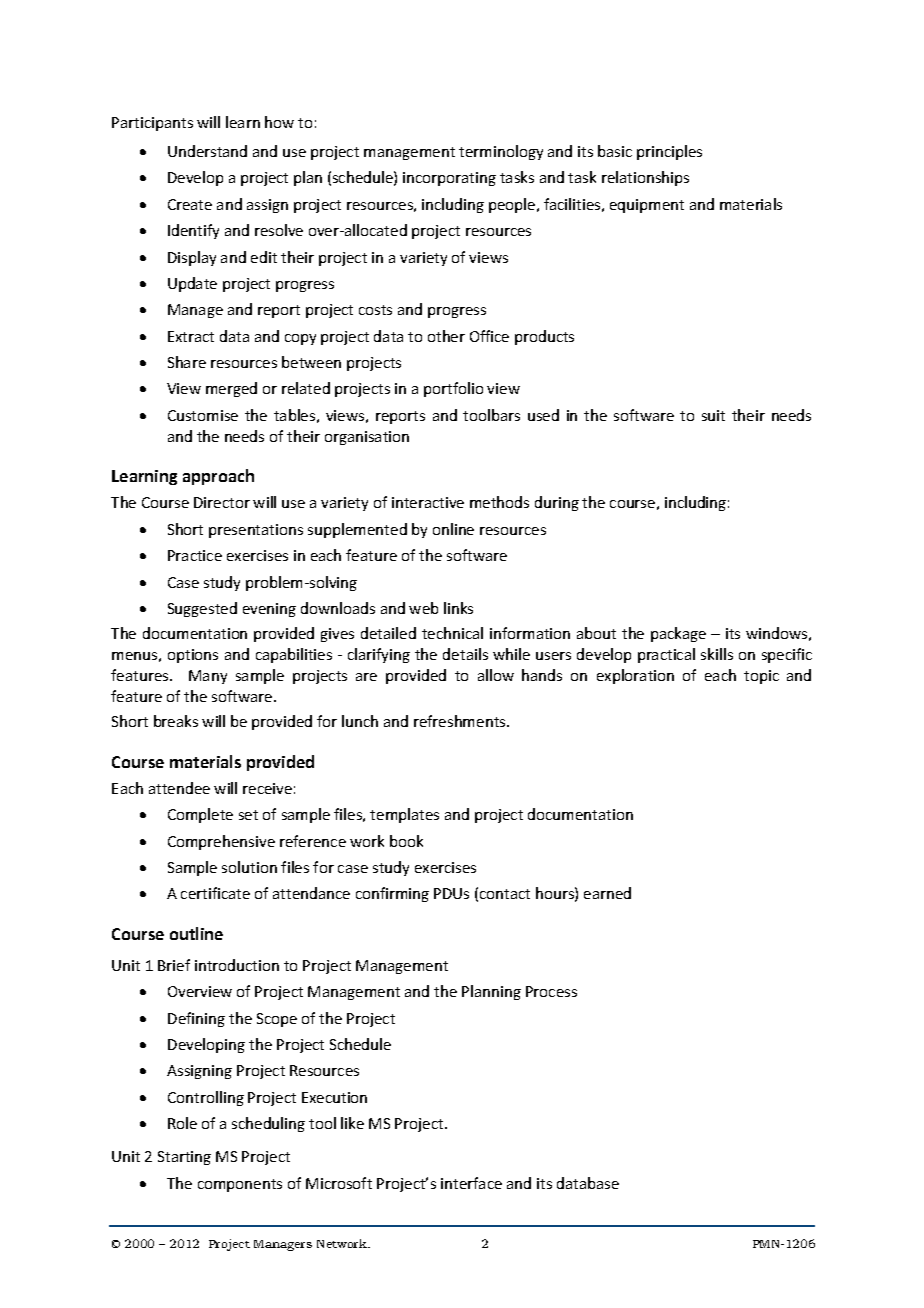  I want to click on contact, so click(505, 894).
